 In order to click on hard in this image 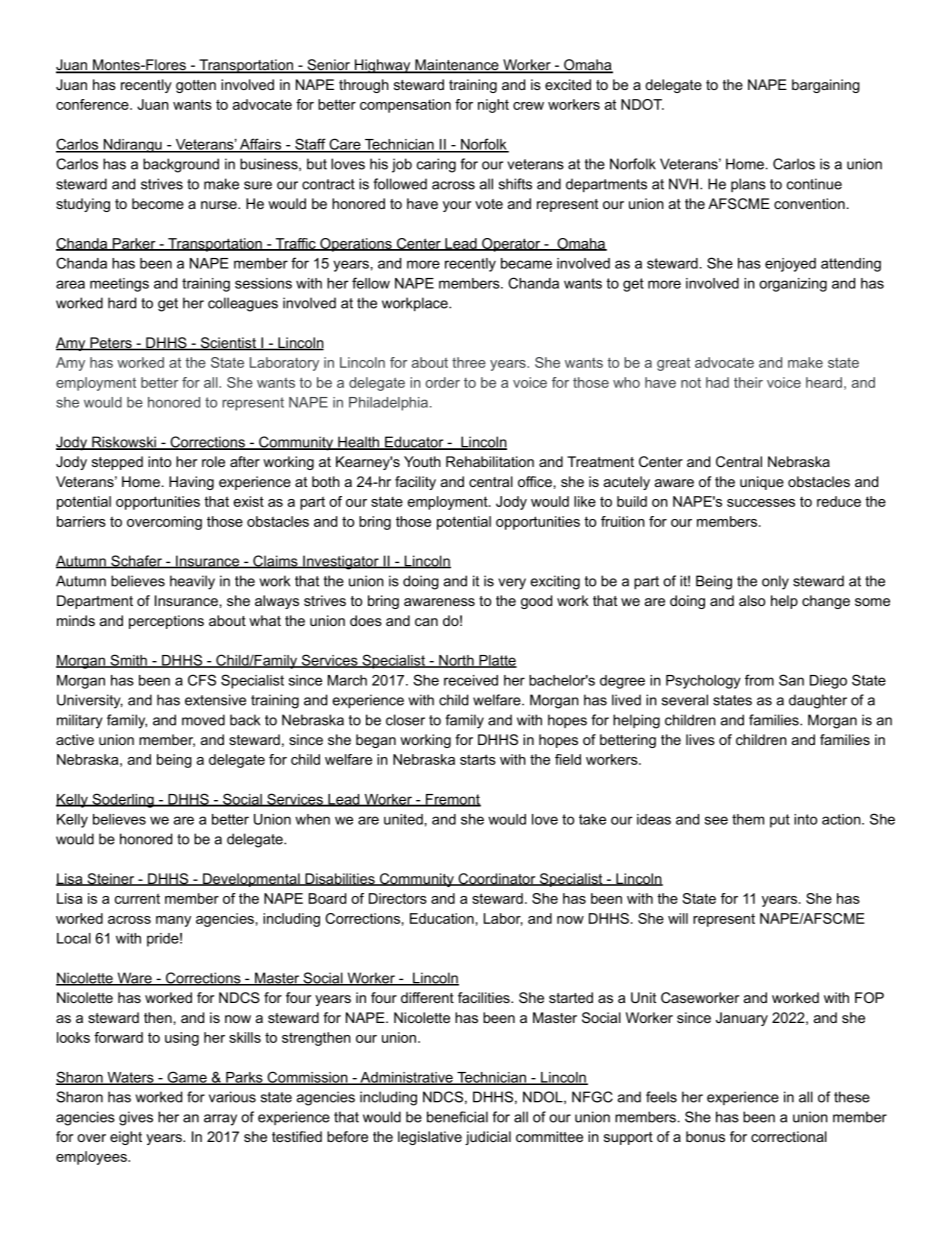, I will do `click(122, 303)`.
